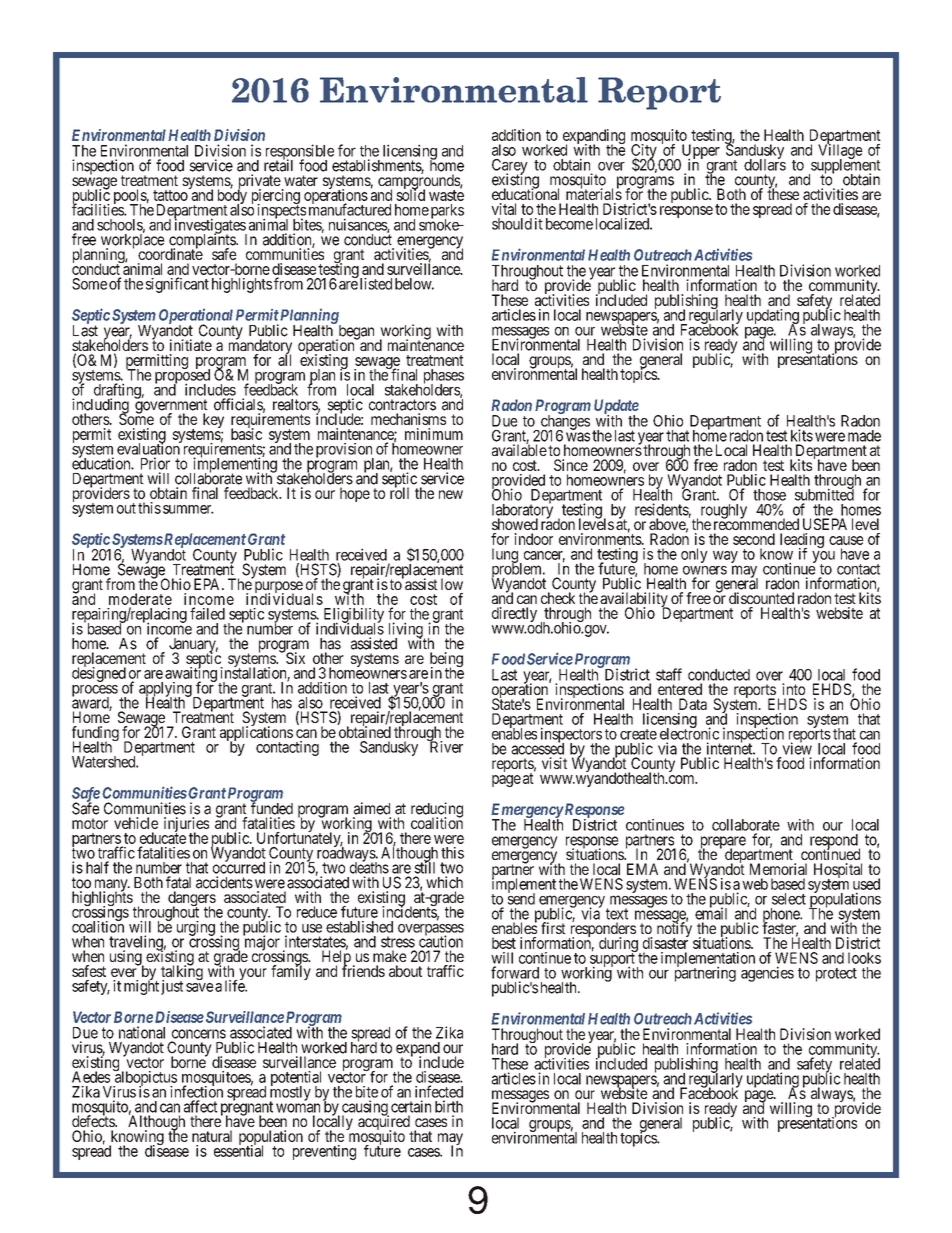 The width and height of the image is (952, 1233). What do you see at coordinates (797, 748) in the image?
I see `view` at bounding box center [797, 748].
